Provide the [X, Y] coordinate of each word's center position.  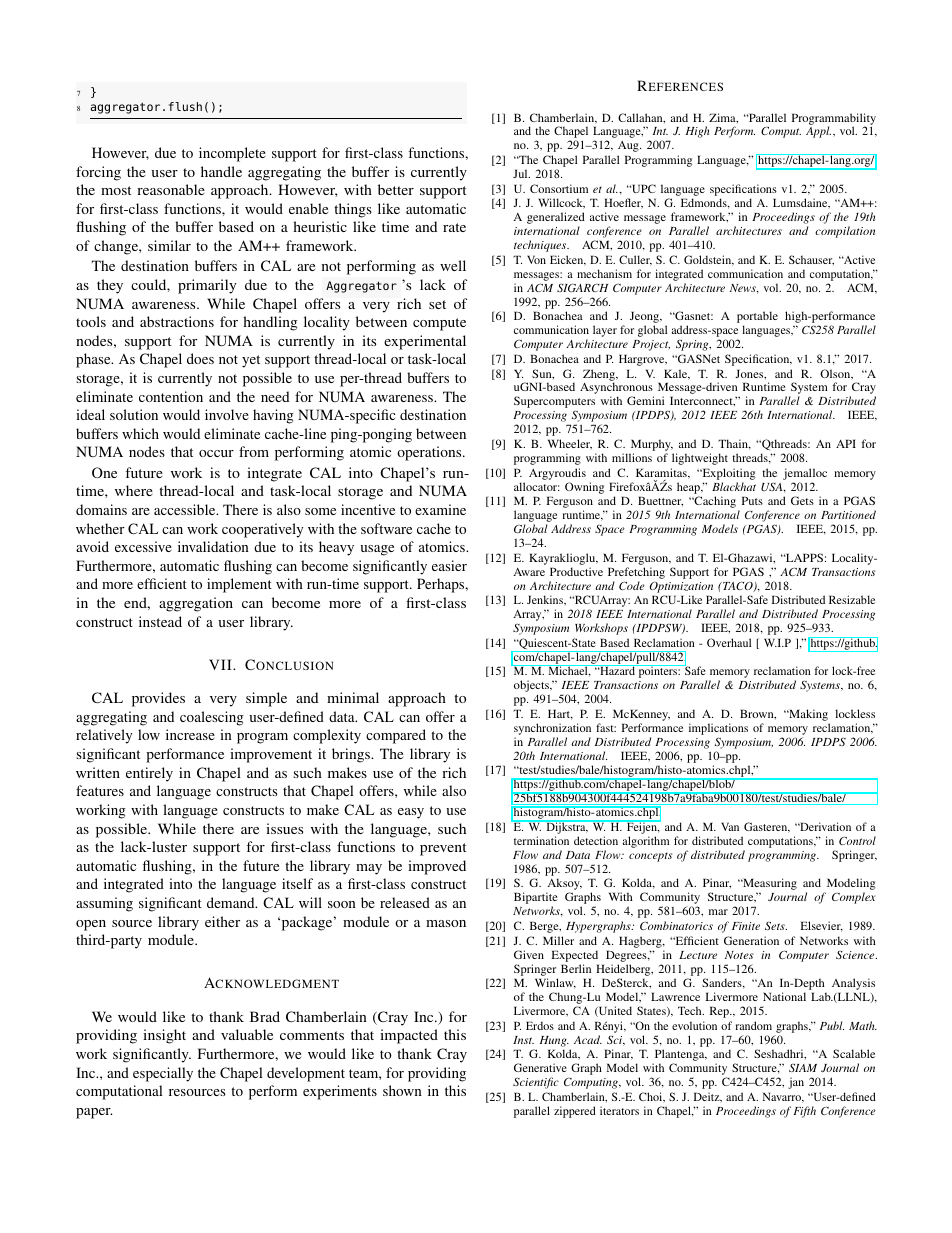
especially [163, 1074]
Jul [521, 173]
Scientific [536, 1083]
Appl [818, 132]
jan [796, 1083]
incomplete [232, 154]
